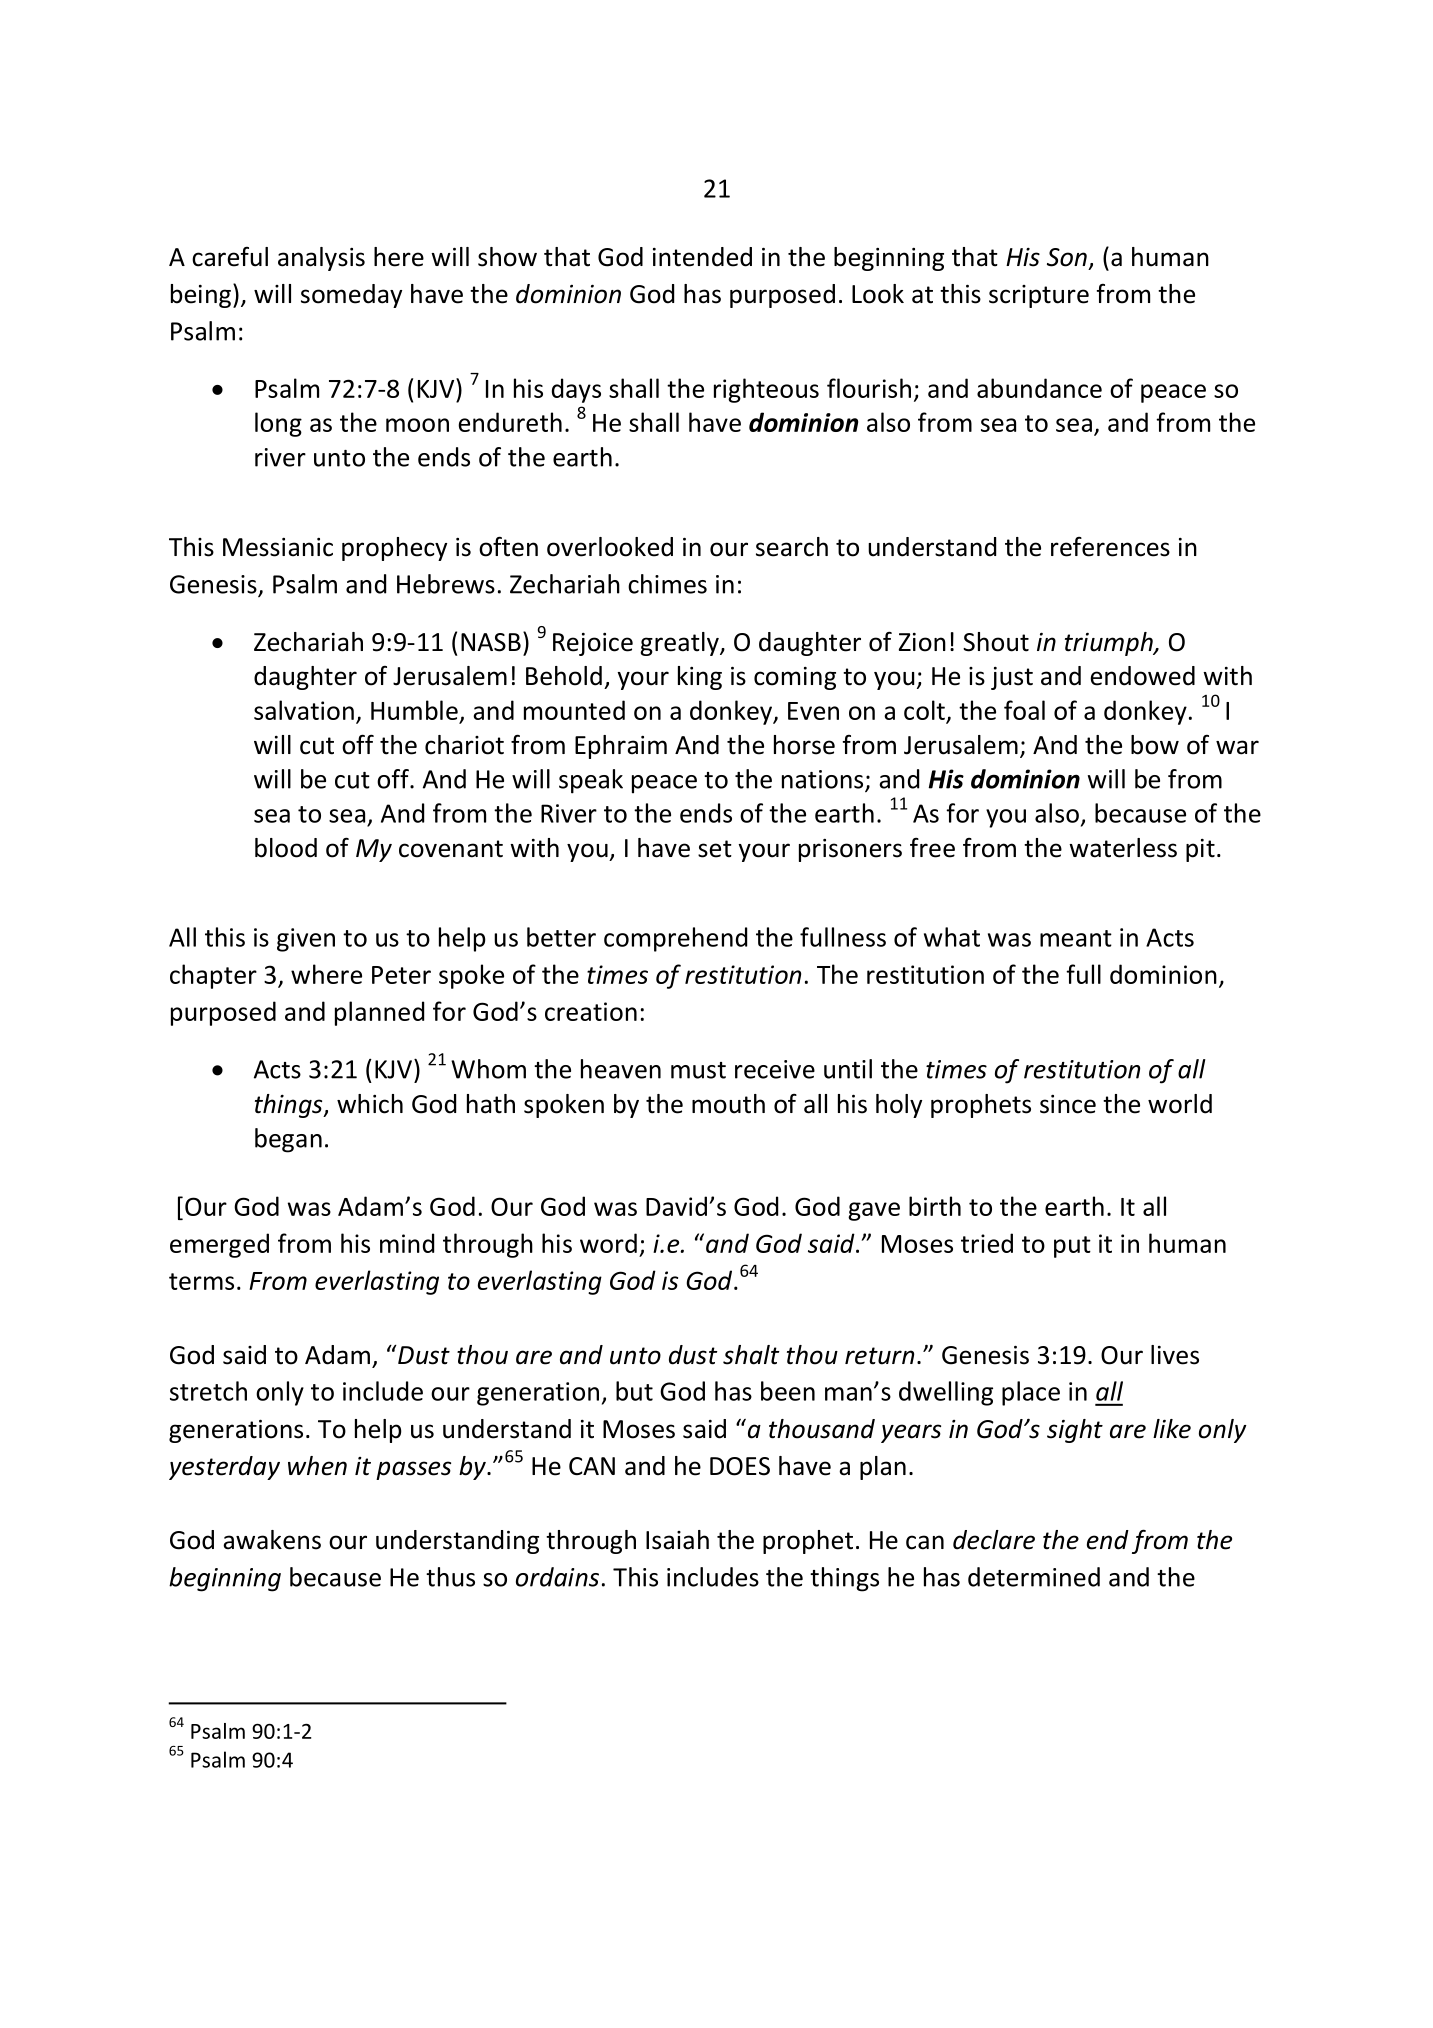 This screenshot has width=1433, height=2028. Describe the element at coordinates (351, 296) in the screenshot. I see `someday` at that location.
